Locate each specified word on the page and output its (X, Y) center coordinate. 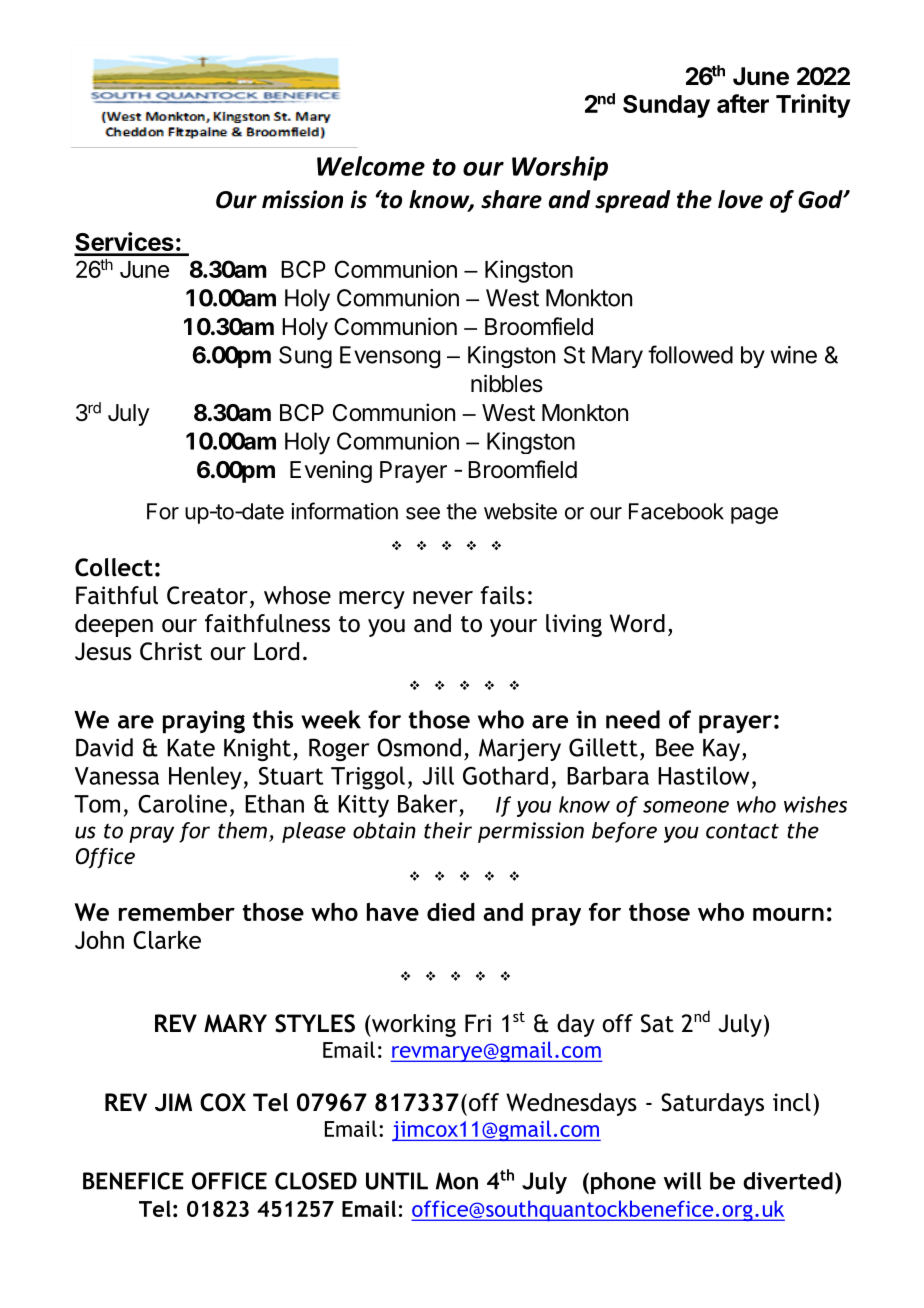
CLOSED (316, 1181)
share (511, 199)
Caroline (182, 803)
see (423, 513)
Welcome (371, 166)
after (743, 103)
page (754, 515)
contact (742, 831)
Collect (114, 567)
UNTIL (397, 1181)
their (448, 830)
